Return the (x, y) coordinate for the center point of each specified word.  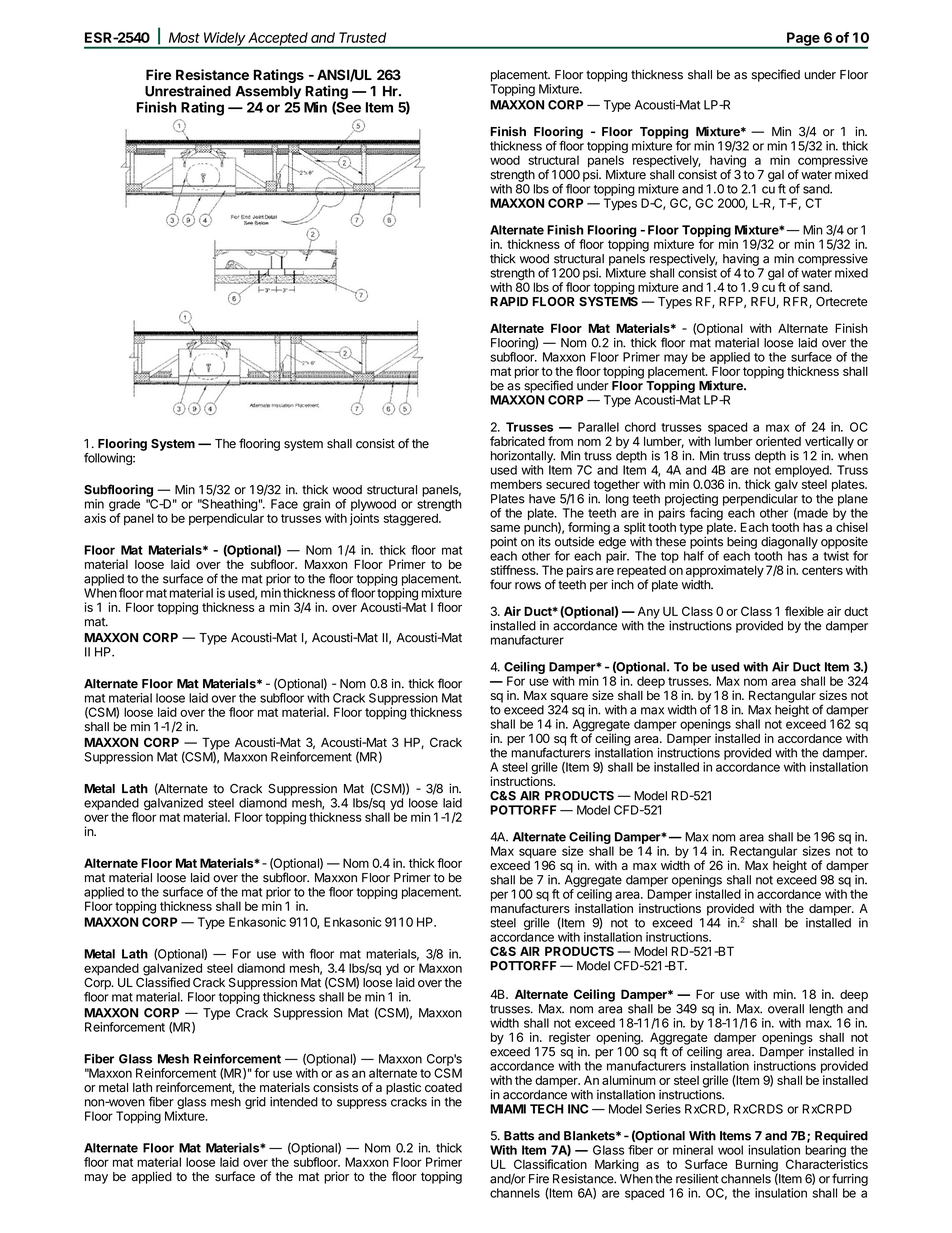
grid (255, 1103)
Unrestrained (188, 91)
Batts (519, 1136)
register (570, 1038)
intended (294, 1102)
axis (95, 518)
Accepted (278, 40)
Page (803, 40)
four (501, 584)
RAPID (509, 301)
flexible (804, 611)
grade (124, 506)
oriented (778, 441)
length (826, 1010)
